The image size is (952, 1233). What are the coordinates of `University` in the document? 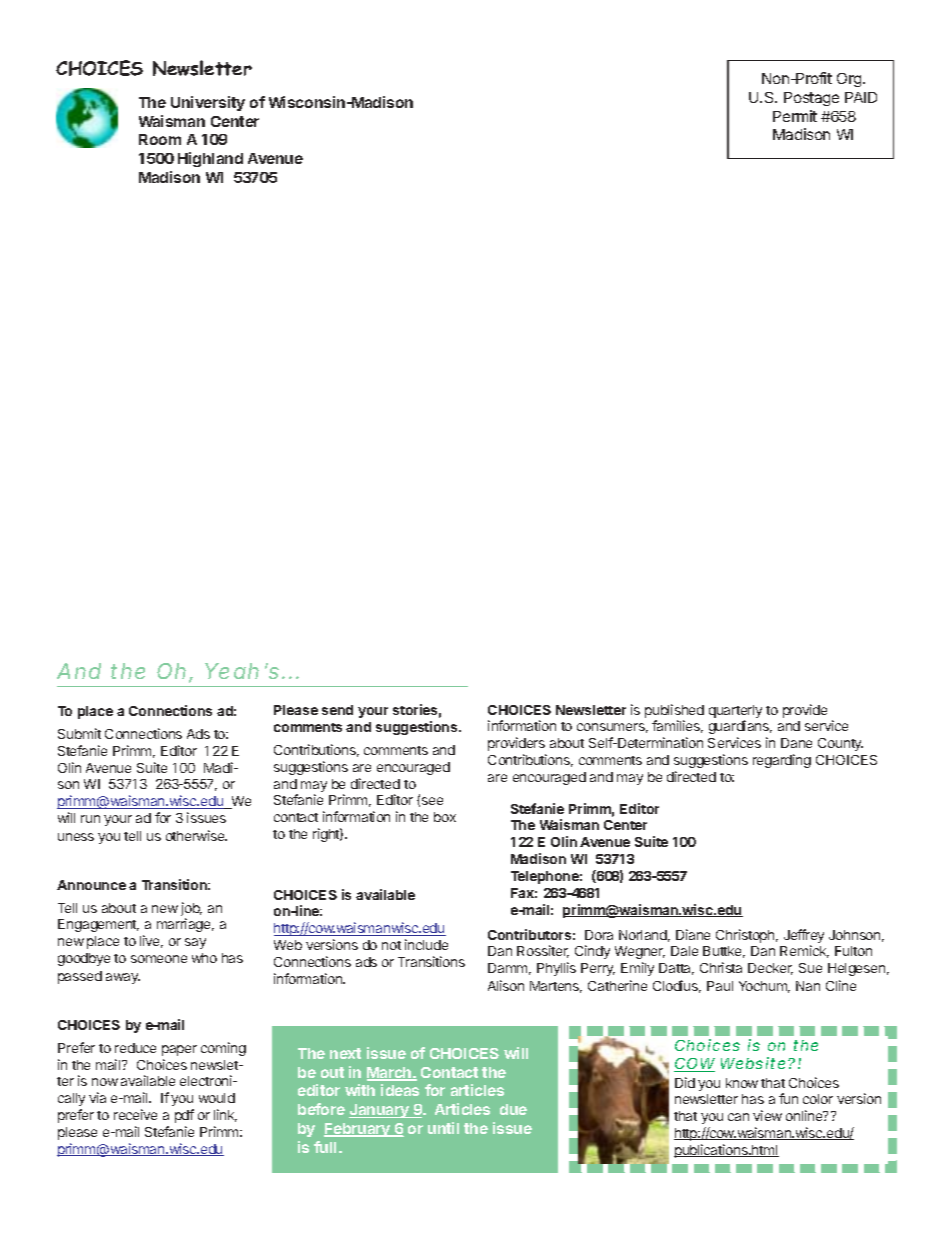 It's located at (208, 103).
